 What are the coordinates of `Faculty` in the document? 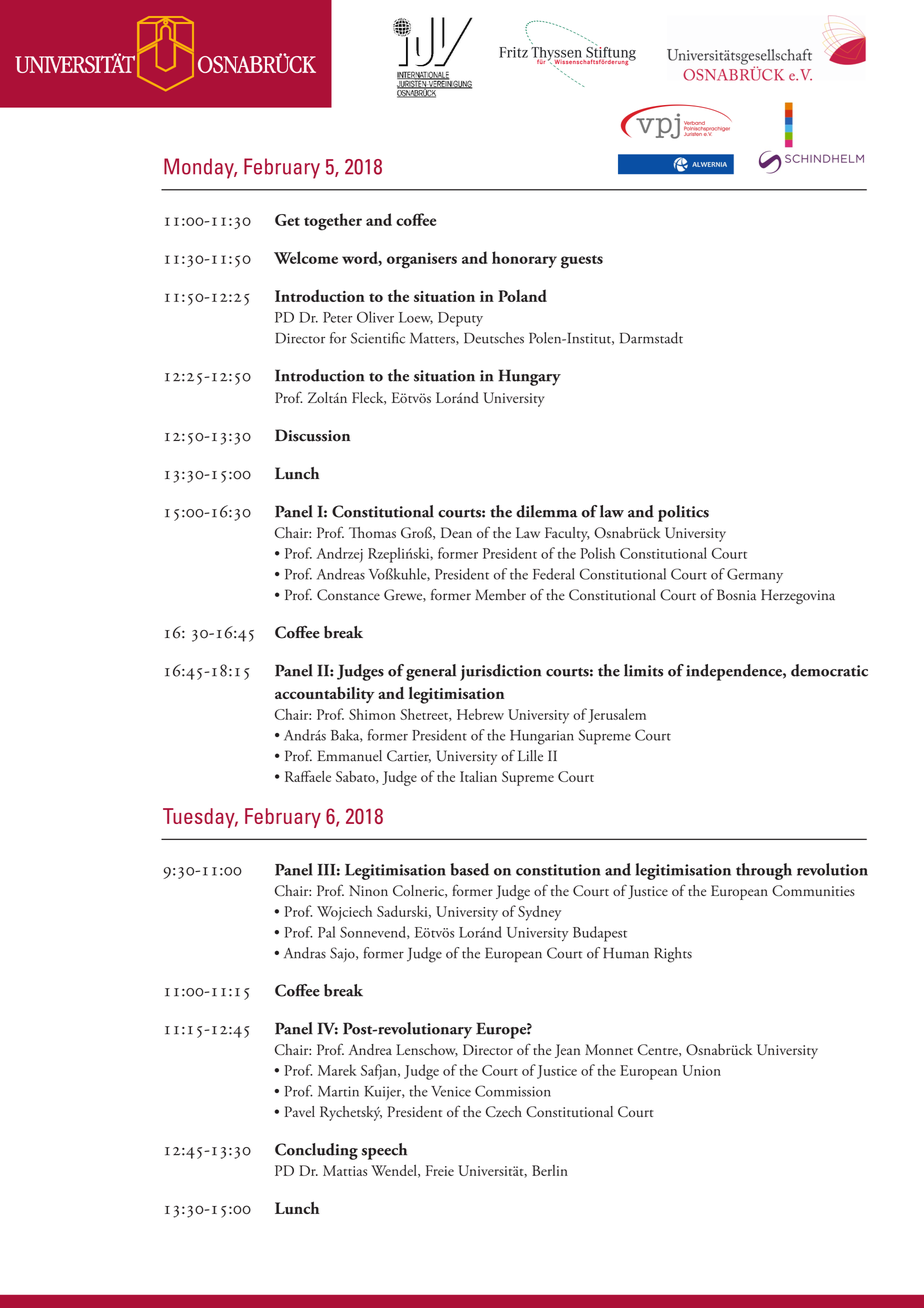 It's located at (567, 534).
